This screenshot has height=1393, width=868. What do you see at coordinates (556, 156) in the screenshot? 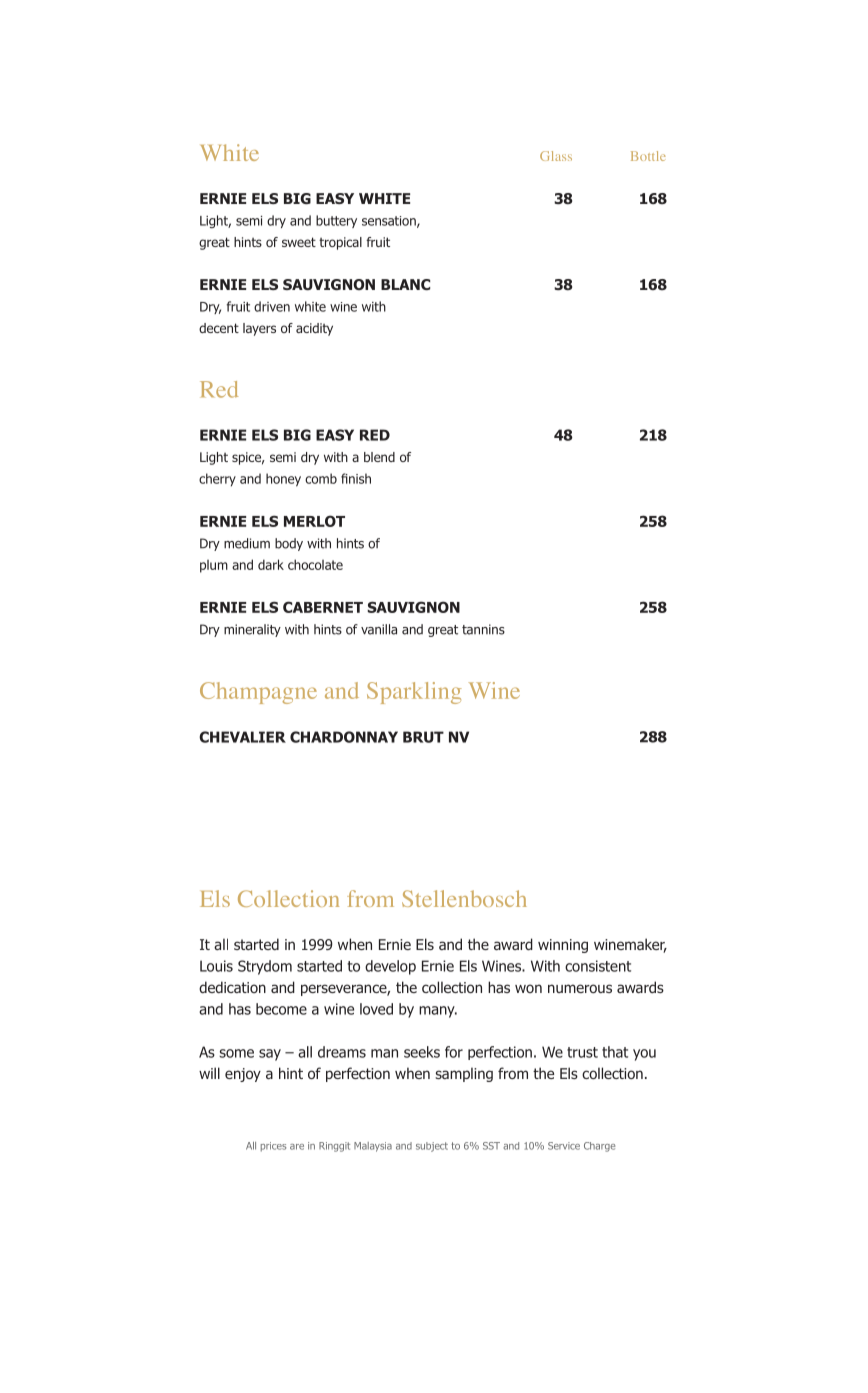
I see `Glass` at bounding box center [556, 156].
